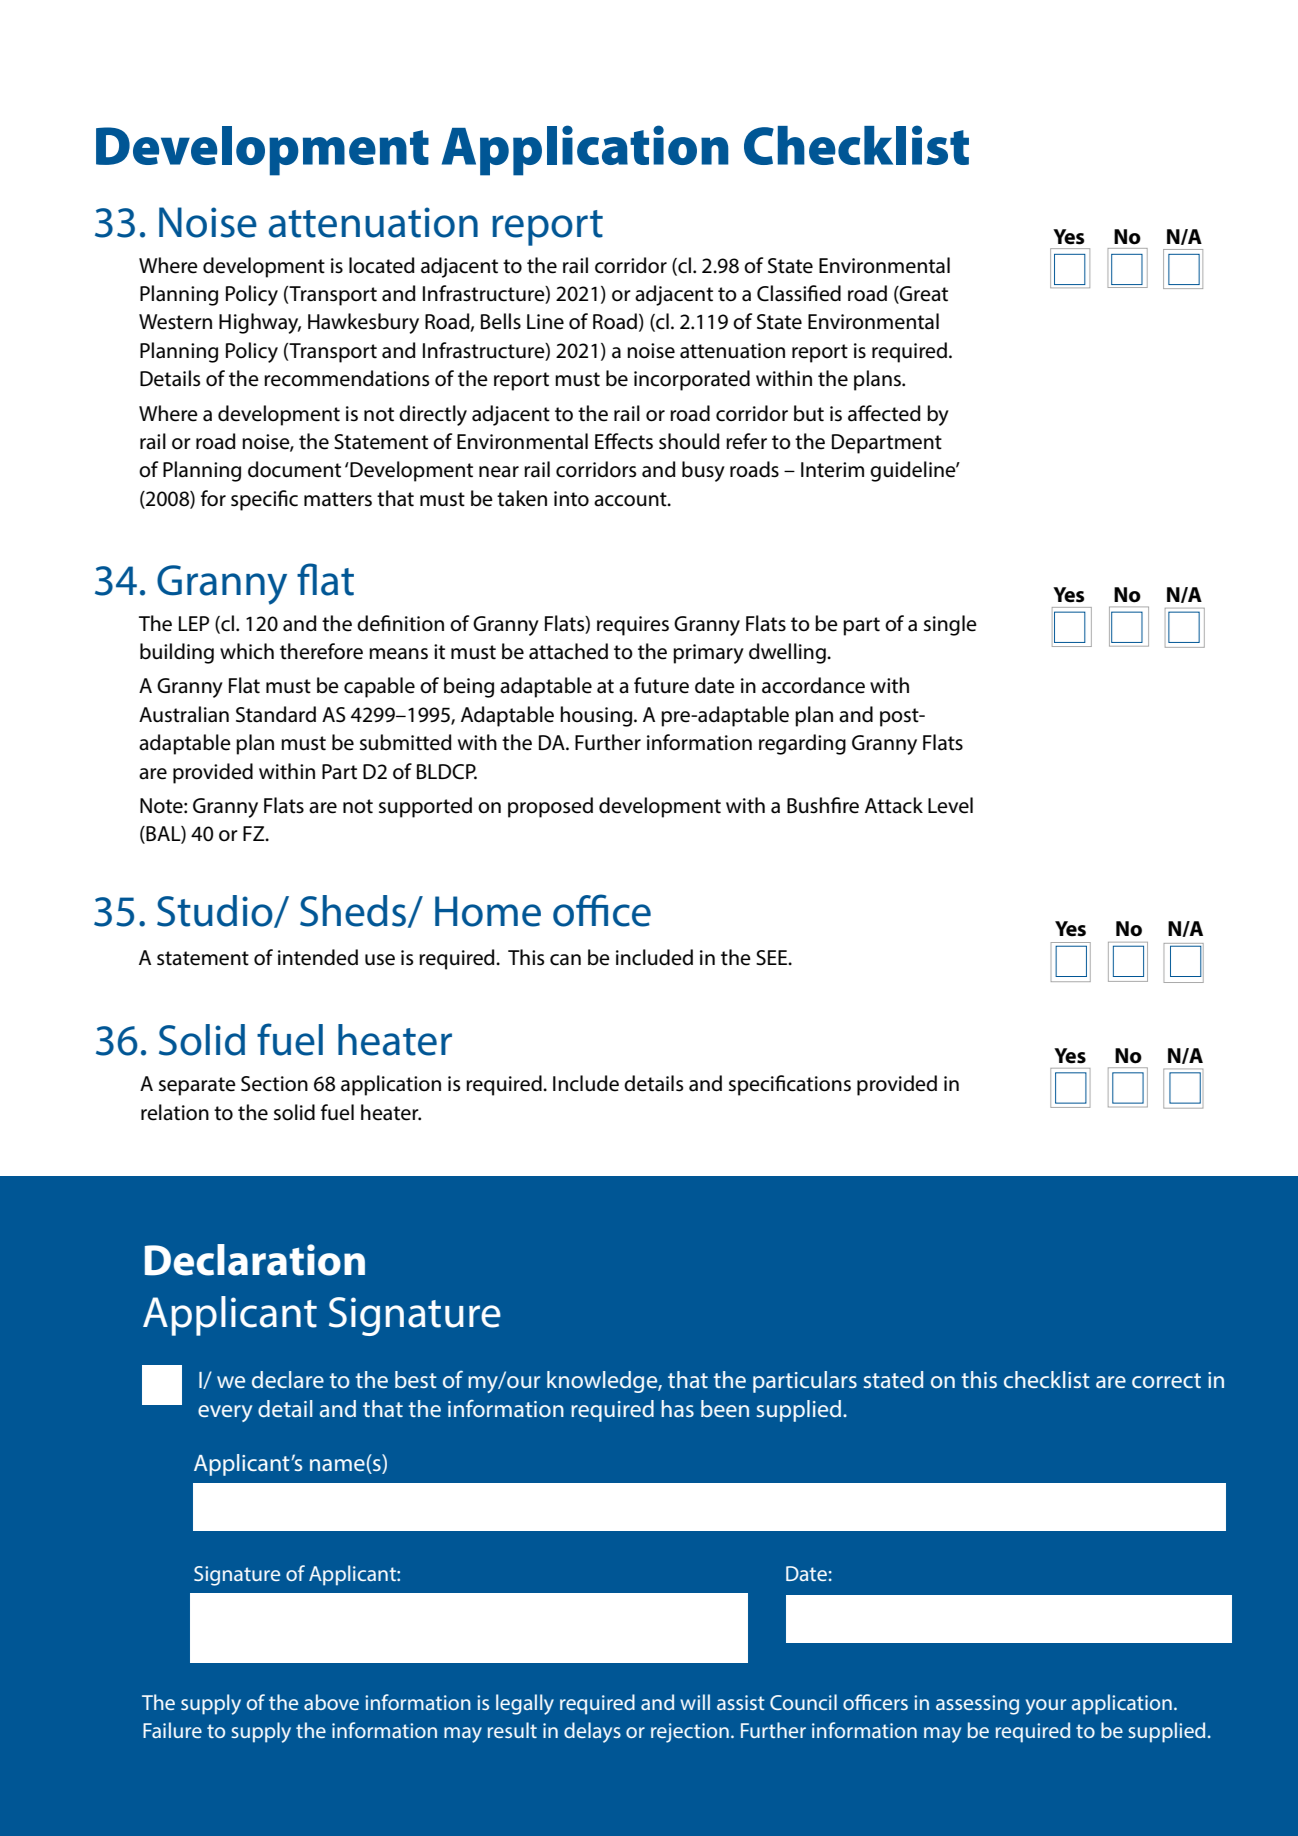  Describe the element at coordinates (950, 805) in the screenshot. I see `Level` at that location.
